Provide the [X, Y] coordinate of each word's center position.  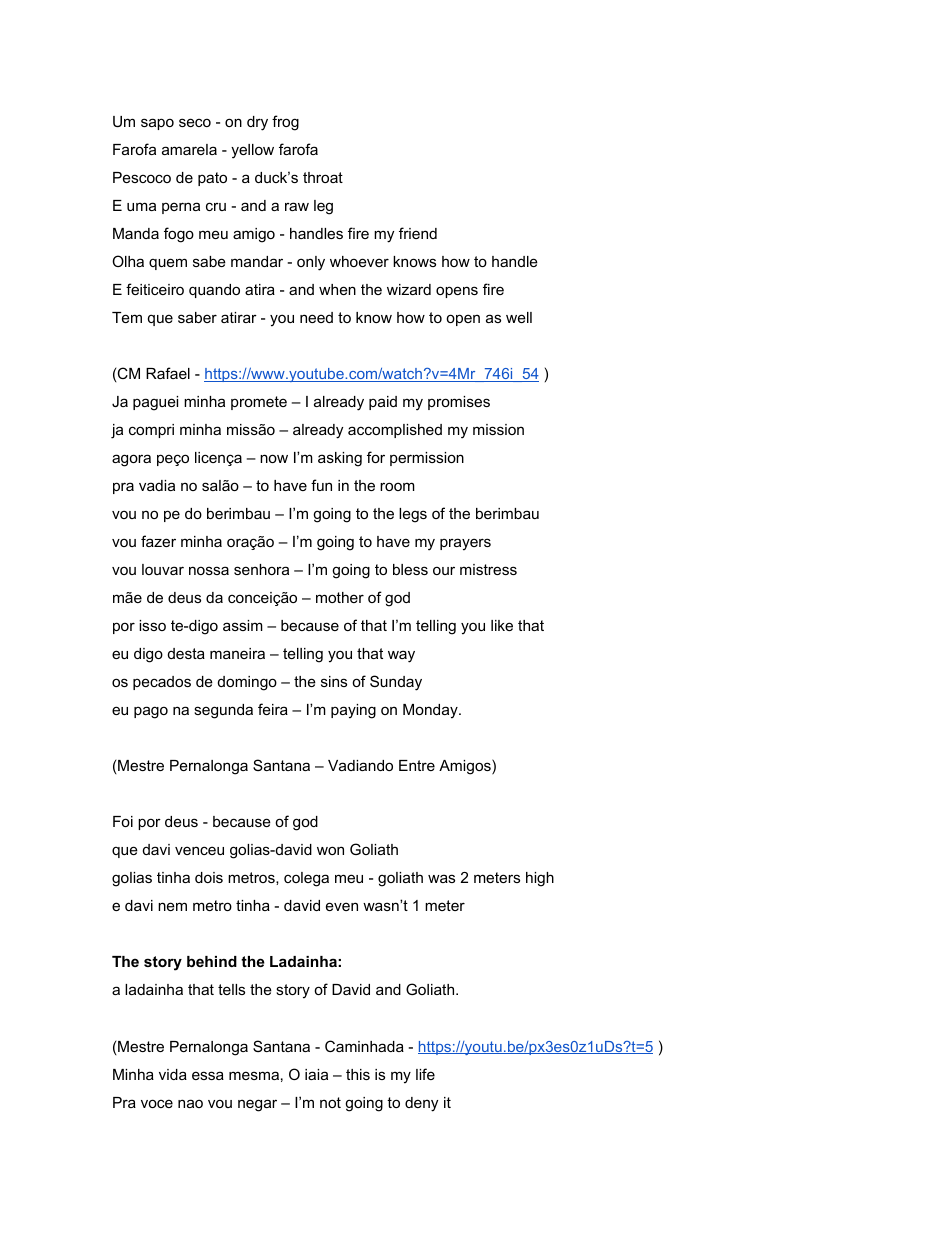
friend [418, 233]
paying [353, 711]
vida [173, 1074]
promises [459, 403]
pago [151, 712]
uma [141, 206]
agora [131, 460]
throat [323, 177]
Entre [417, 765]
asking [340, 459]
